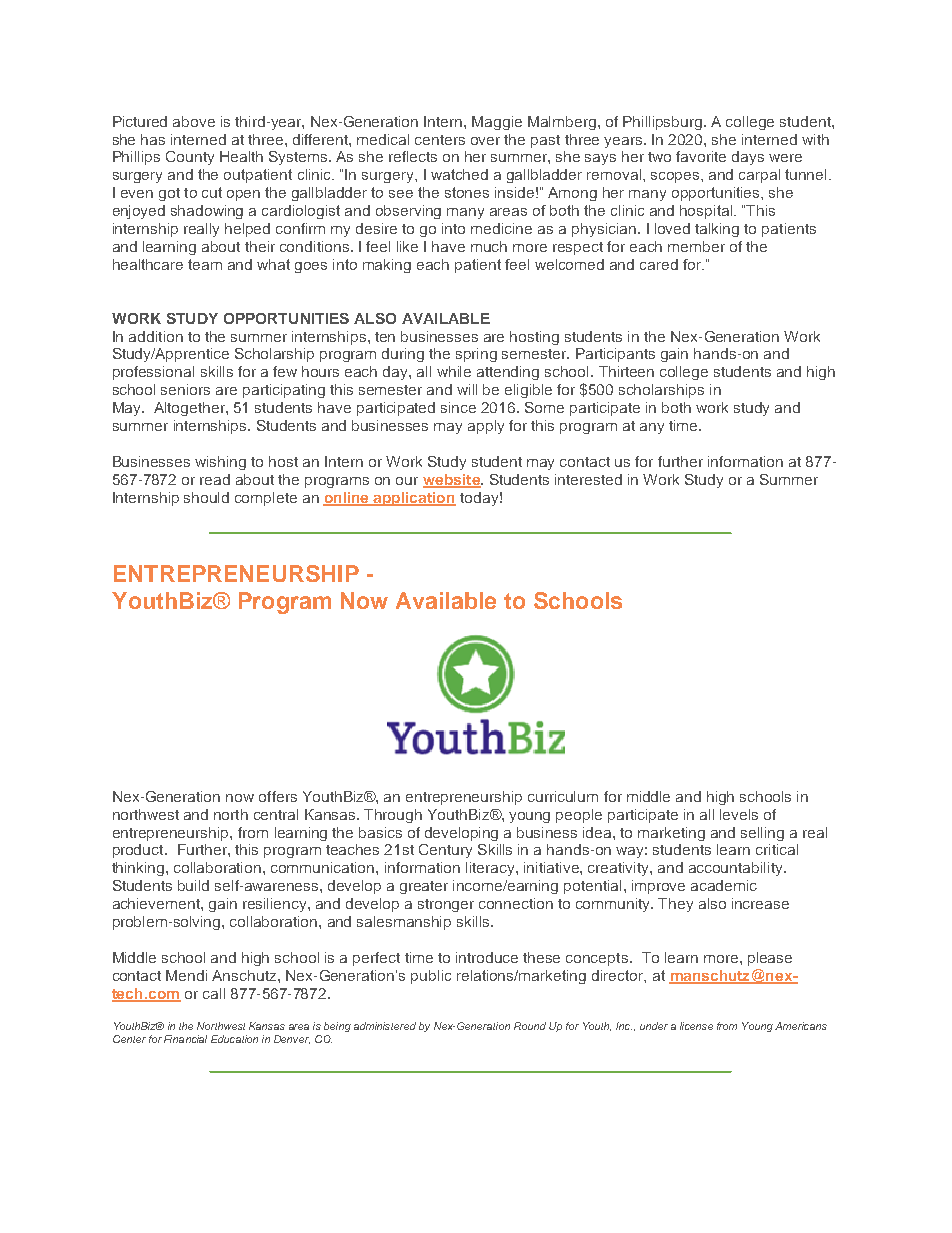 The image size is (952, 1233). Describe the element at coordinates (214, 993) in the page. I see `call` at that location.
